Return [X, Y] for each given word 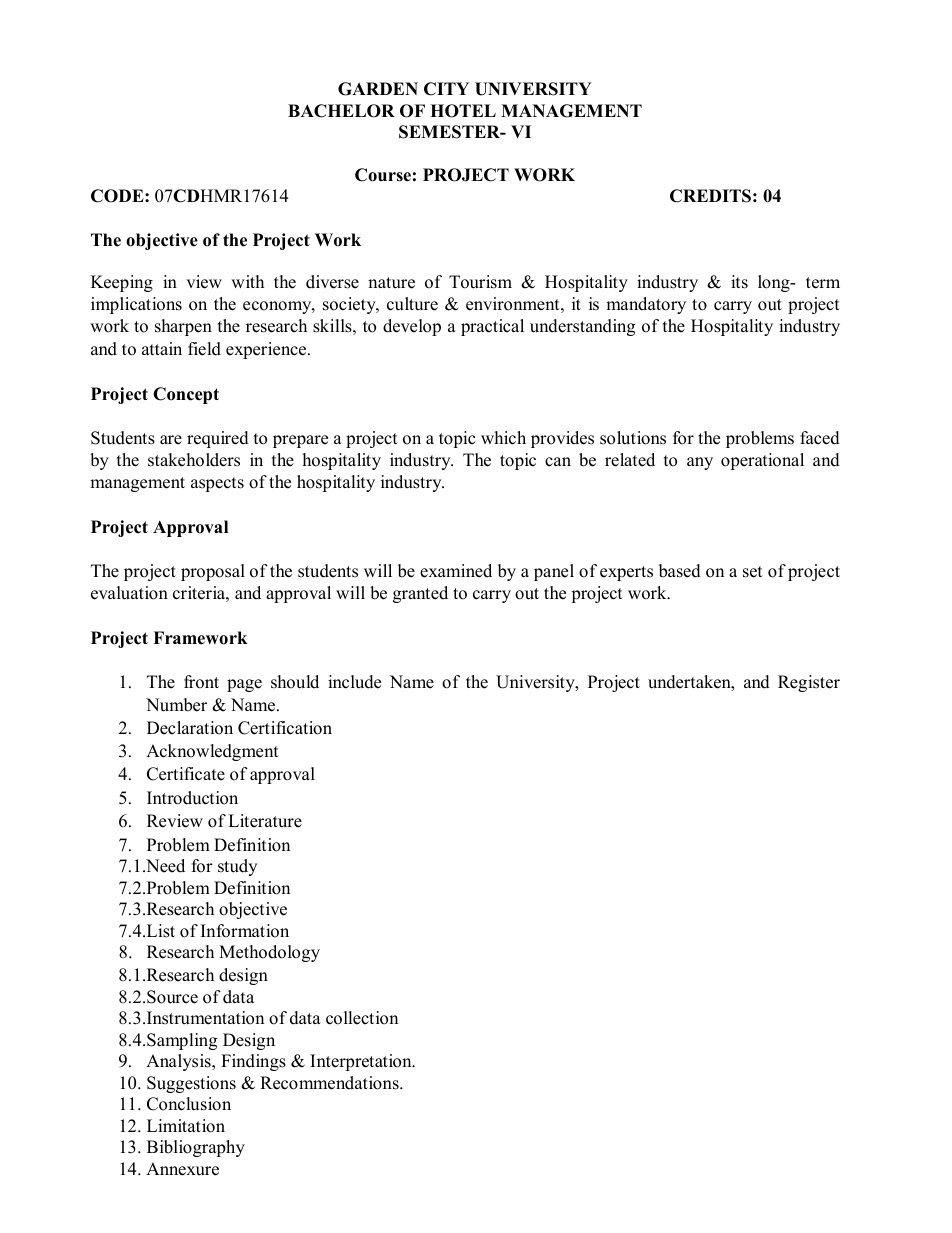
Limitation [186, 1126]
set [753, 572]
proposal [213, 572]
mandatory [646, 305]
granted [420, 594]
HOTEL [463, 111]
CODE [118, 196]
